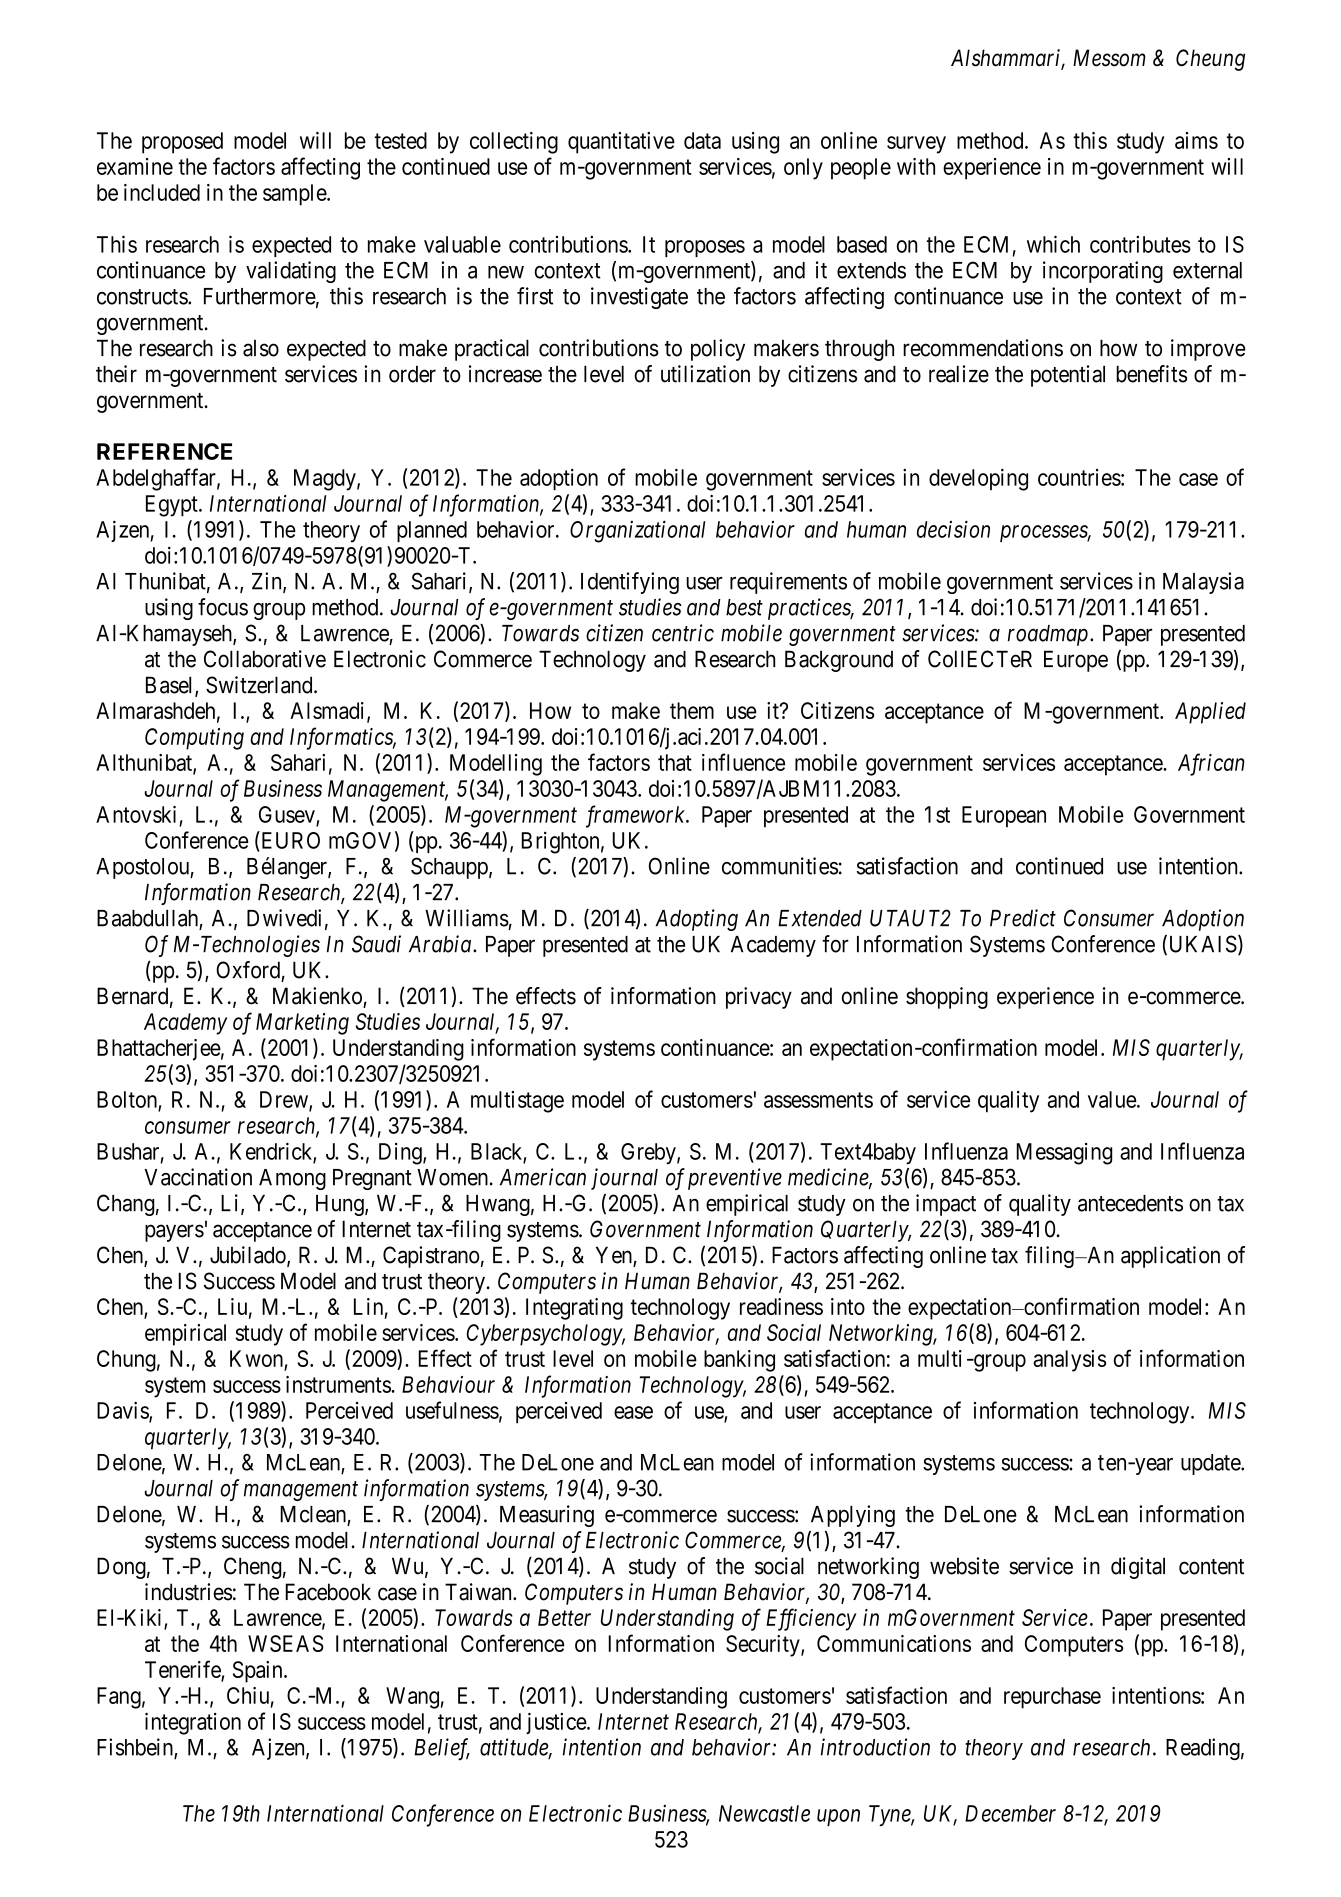  I want to click on integration, so click(193, 1724).
